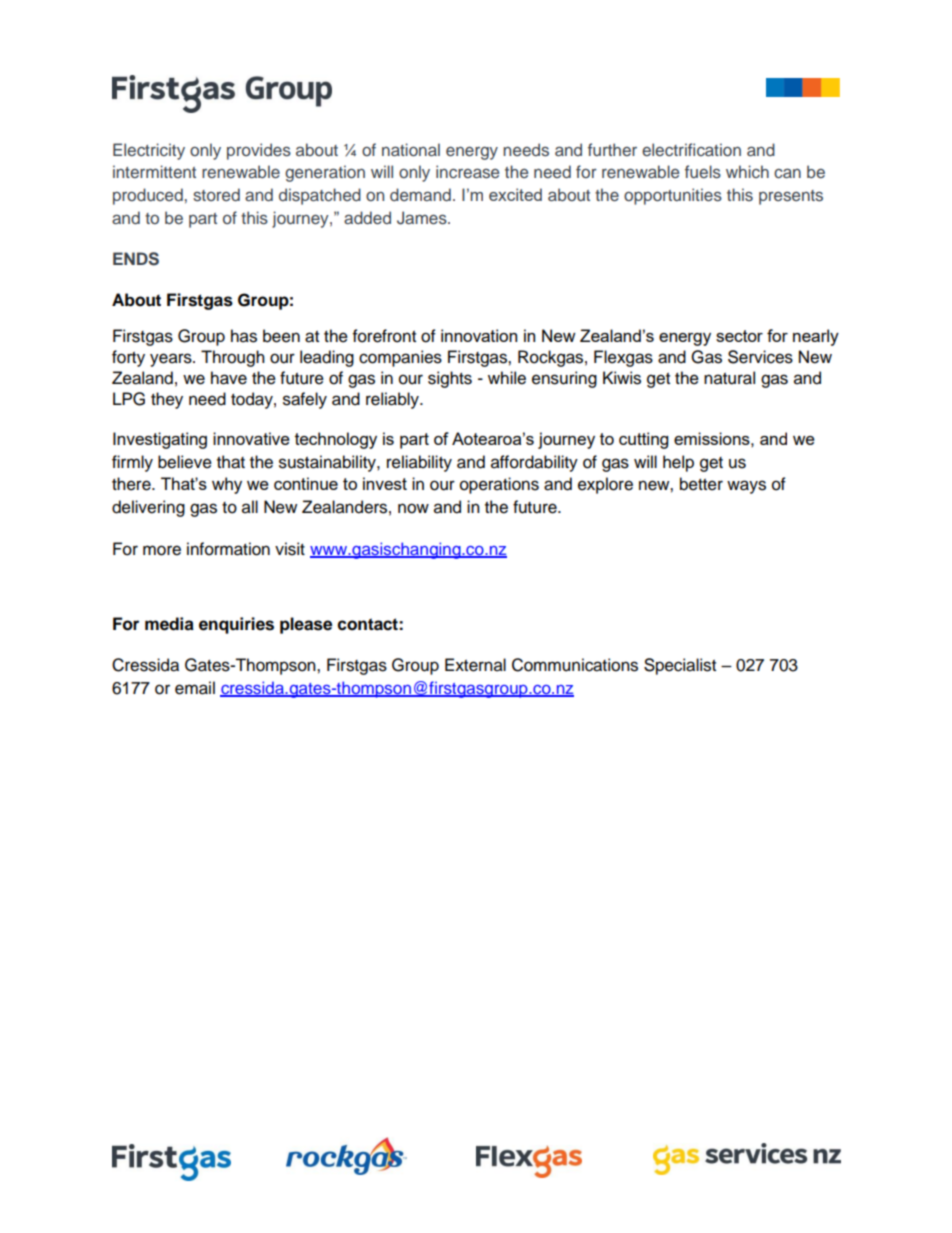  I want to click on which, so click(747, 171).
